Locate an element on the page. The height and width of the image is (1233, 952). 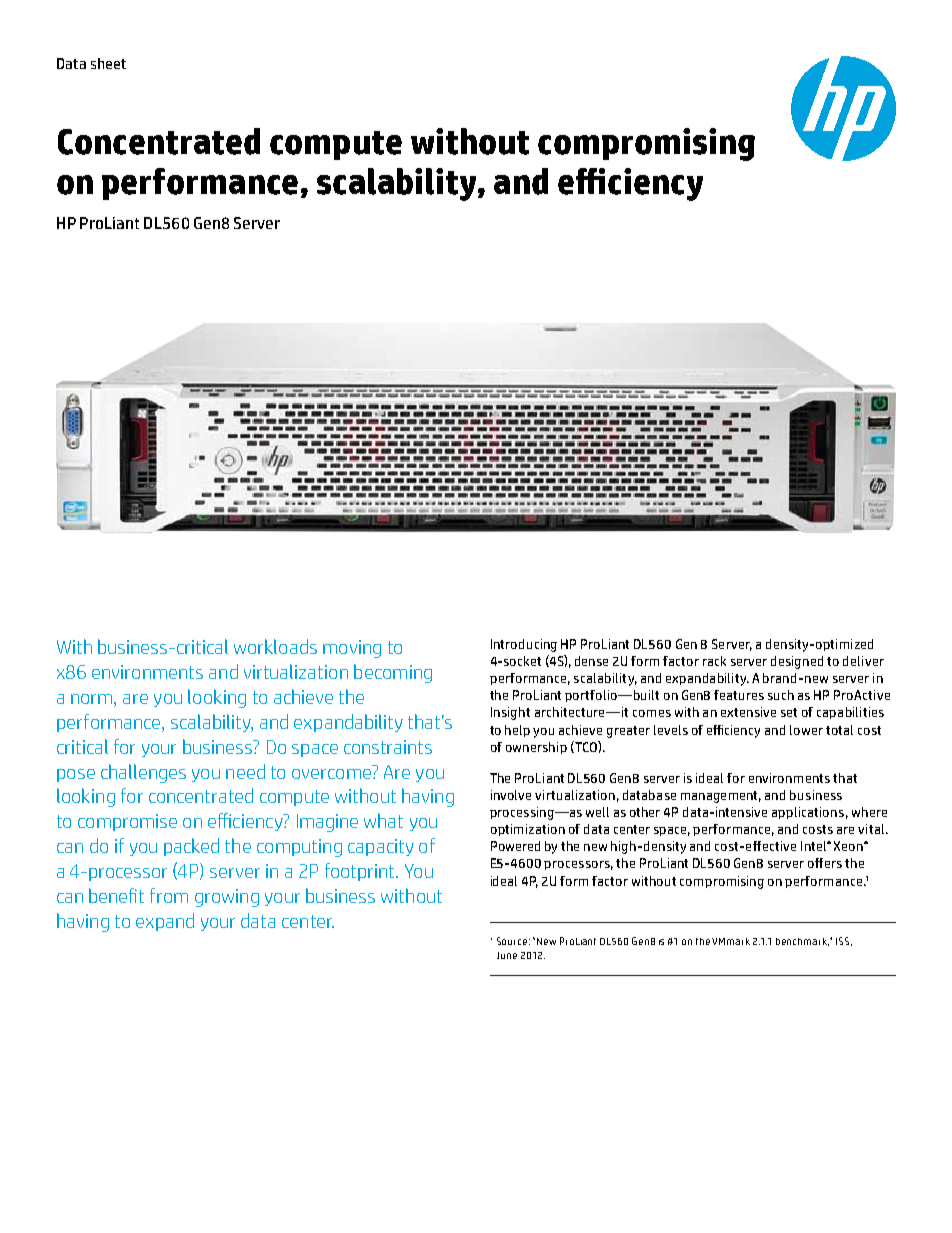
moving is located at coordinates (352, 649).
